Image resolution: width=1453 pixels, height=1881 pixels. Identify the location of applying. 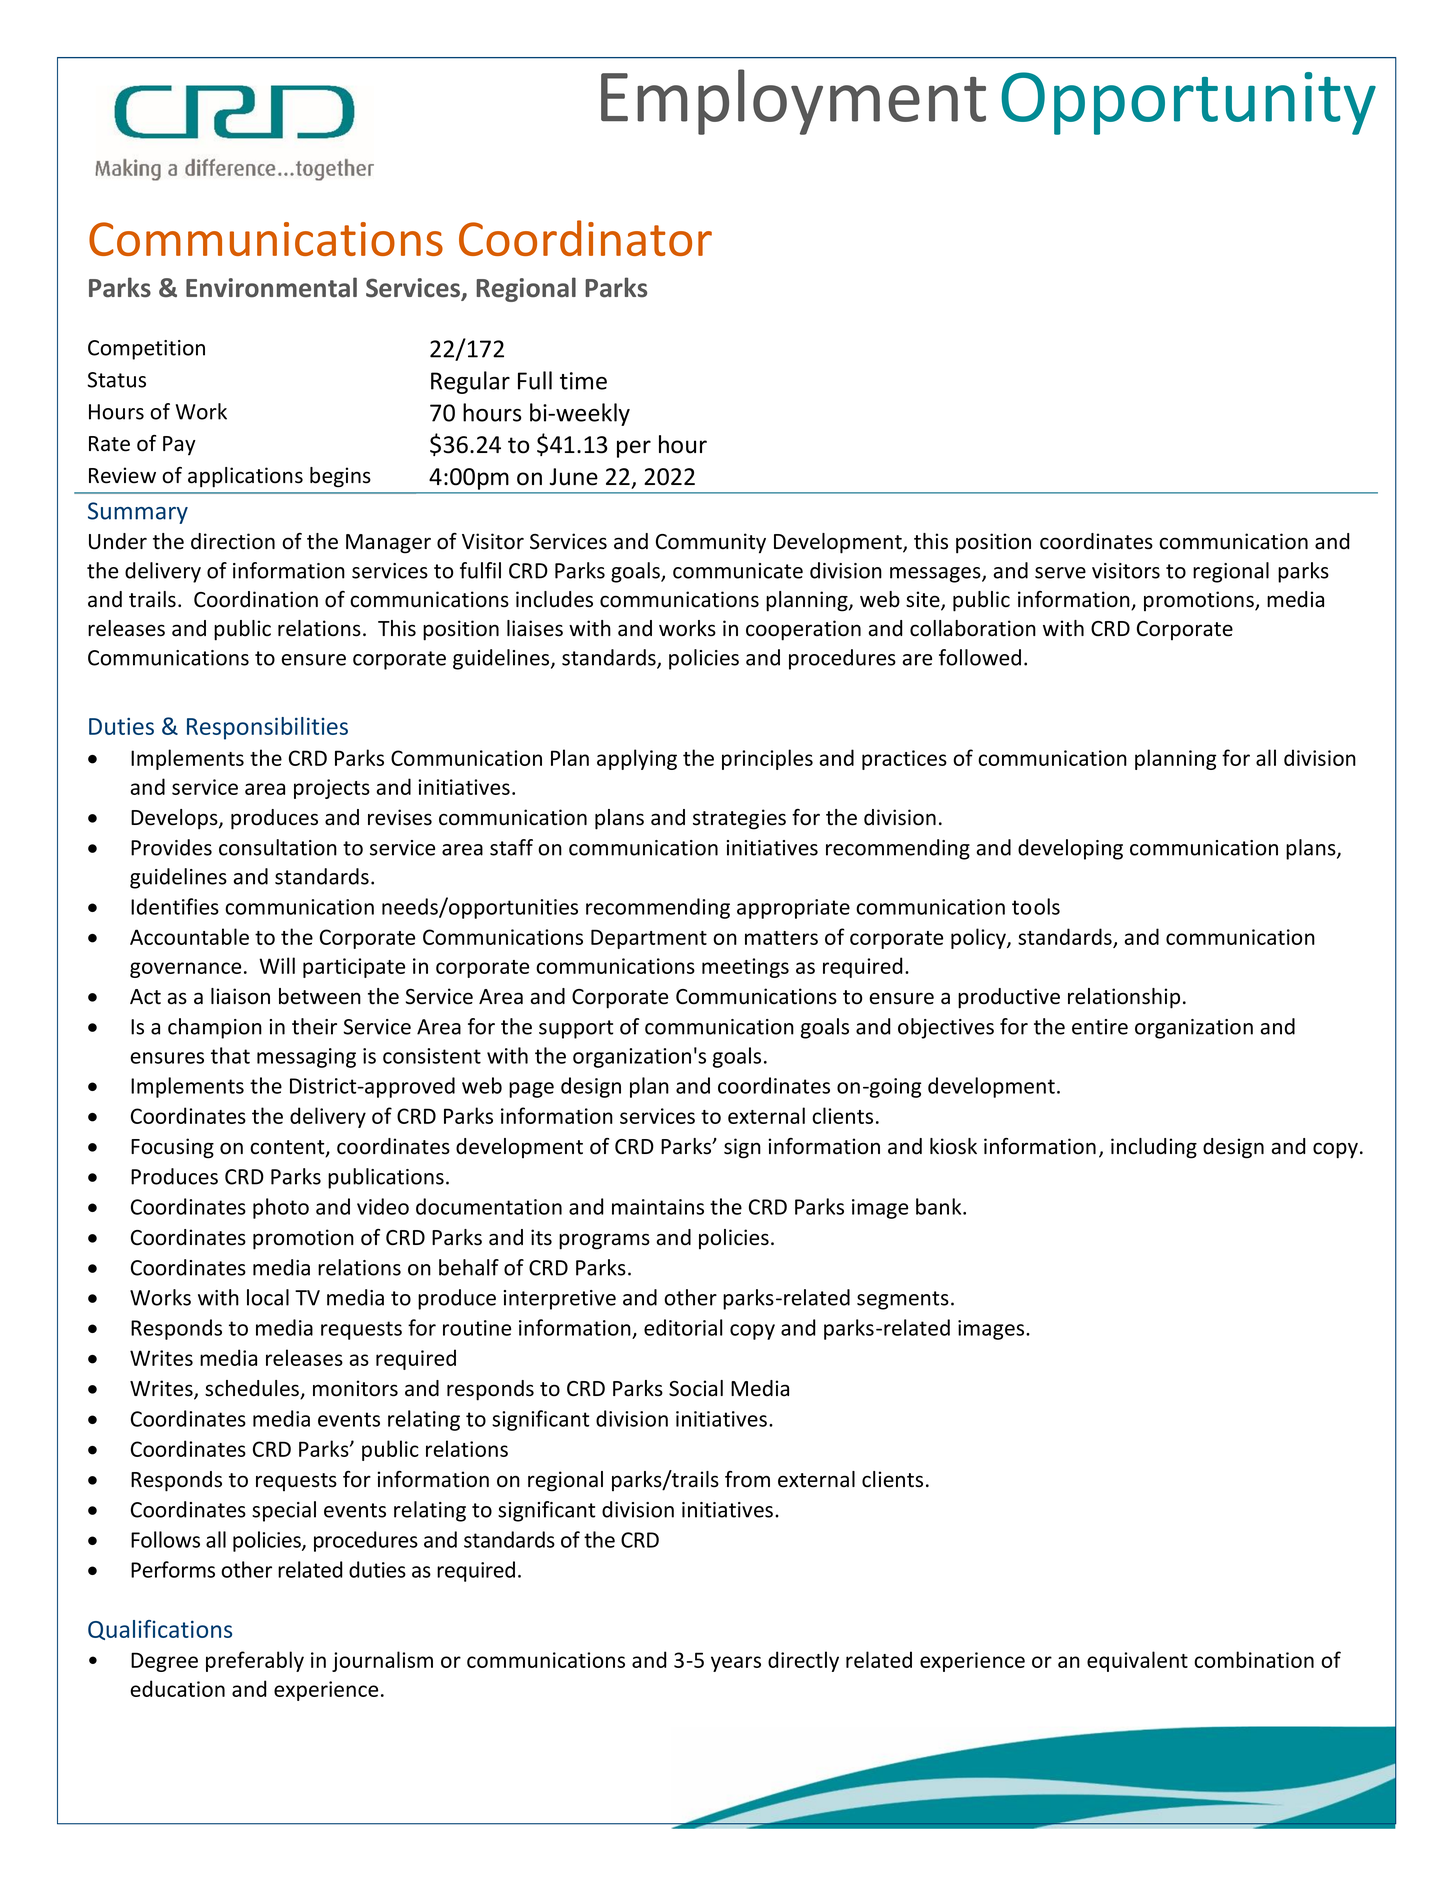
(637, 759).
